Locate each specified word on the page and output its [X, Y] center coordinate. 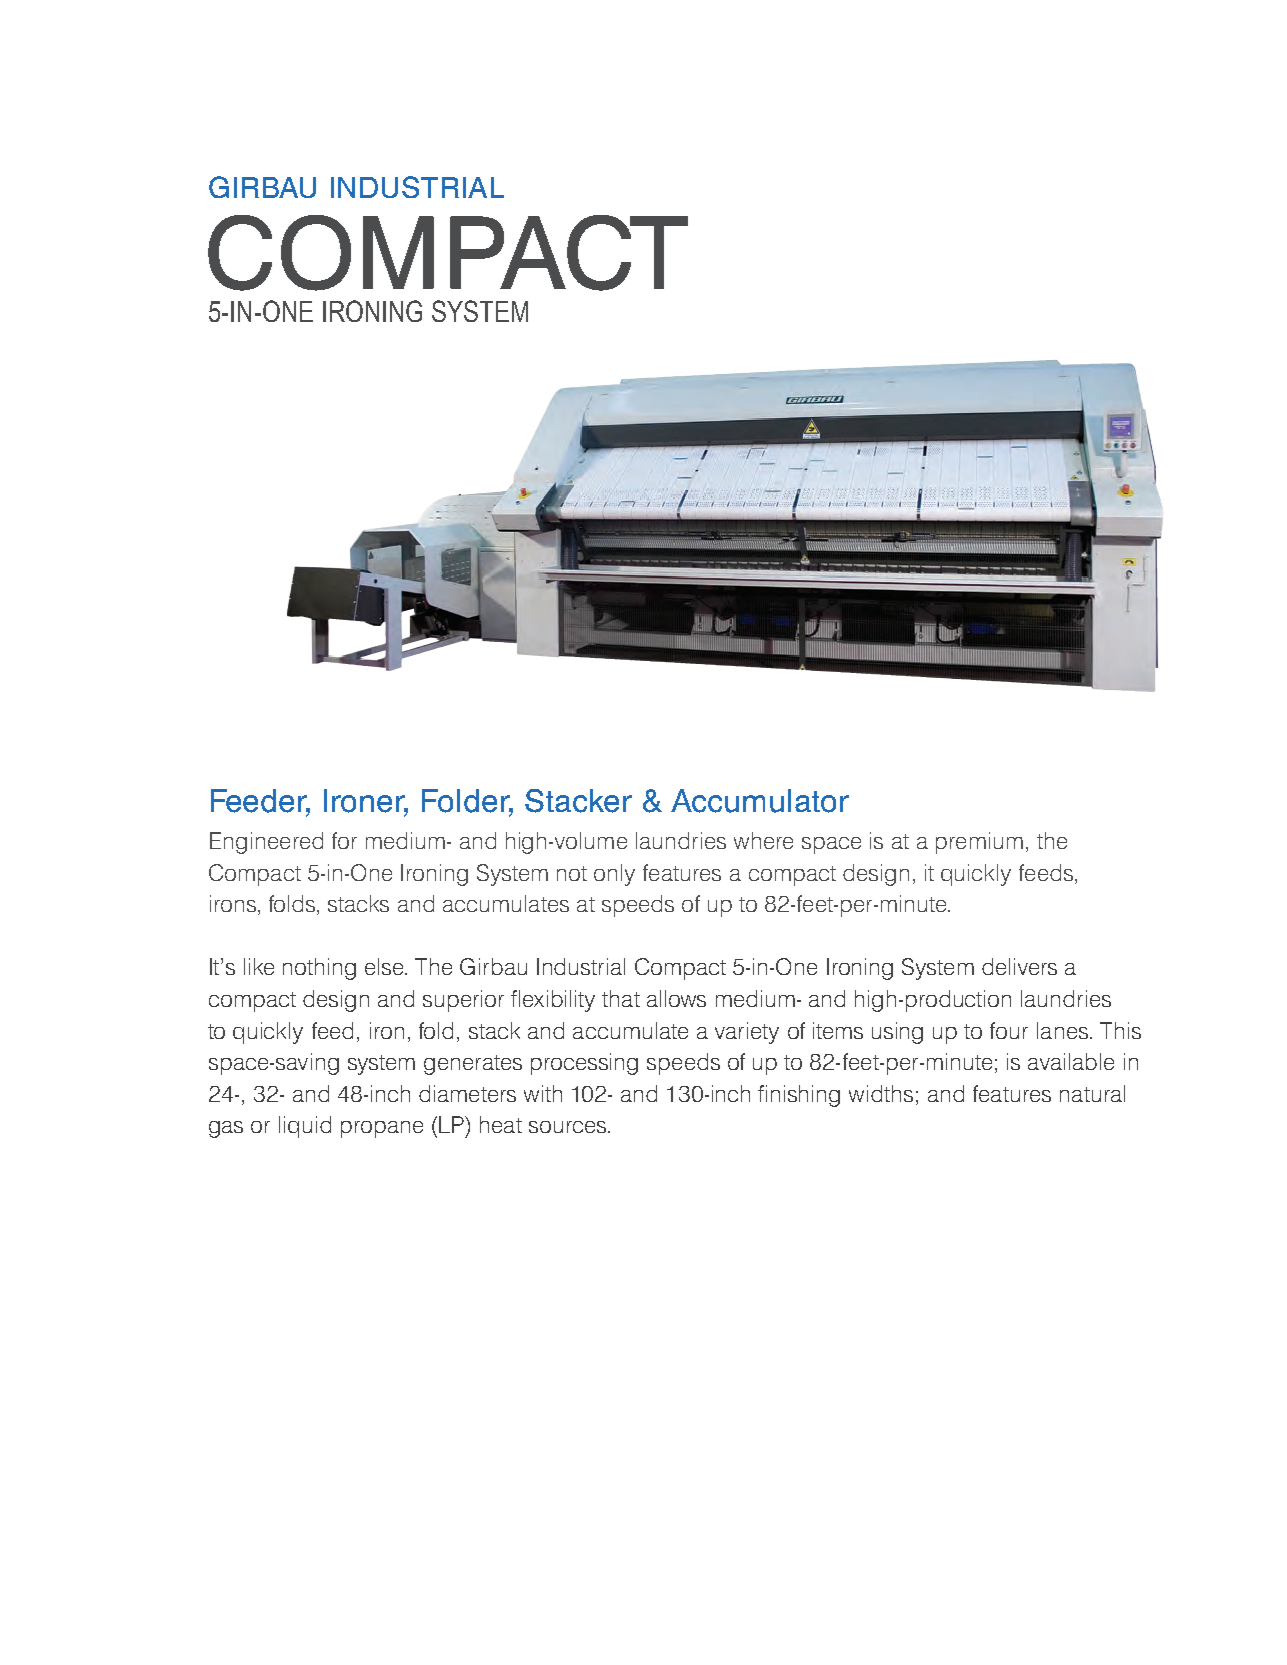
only [614, 875]
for [344, 840]
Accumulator [760, 801]
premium [979, 843]
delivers [1019, 966]
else [385, 966]
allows [676, 998]
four [1009, 1030]
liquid [305, 1127]
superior [463, 1001]
